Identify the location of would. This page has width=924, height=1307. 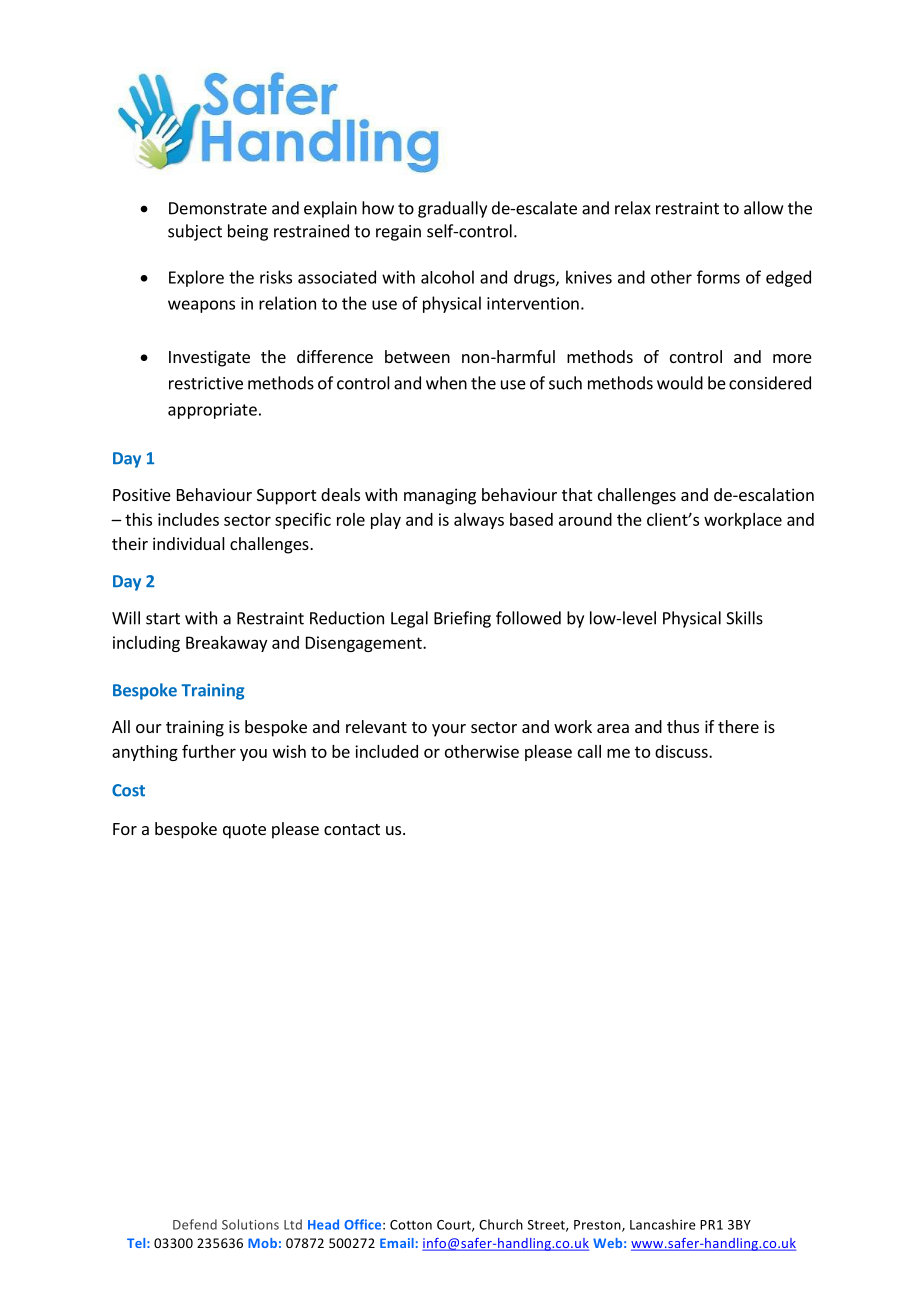
(680, 383).
